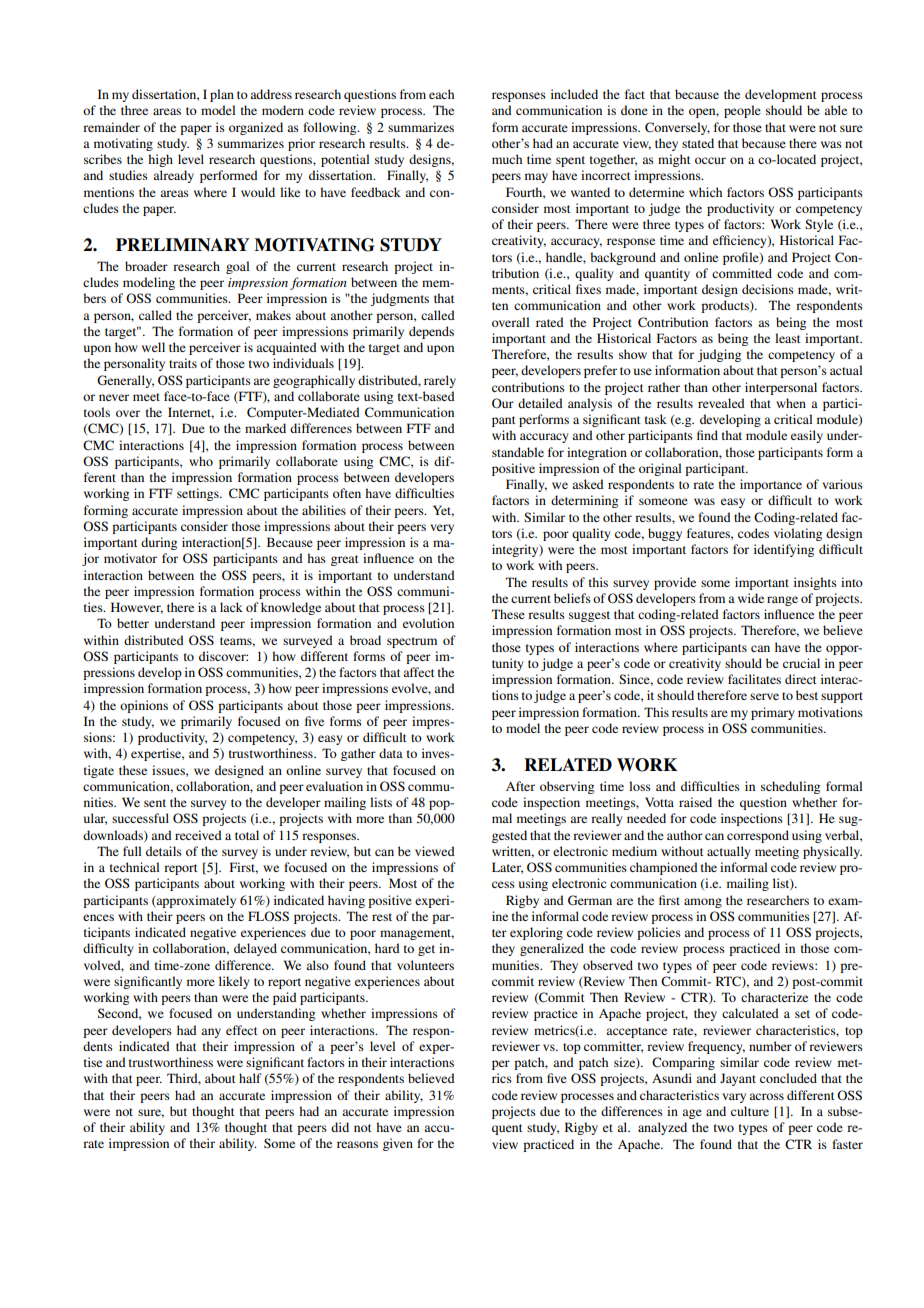 The image size is (924, 1308). Describe the element at coordinates (222, 95) in the page. I see `plan` at that location.
